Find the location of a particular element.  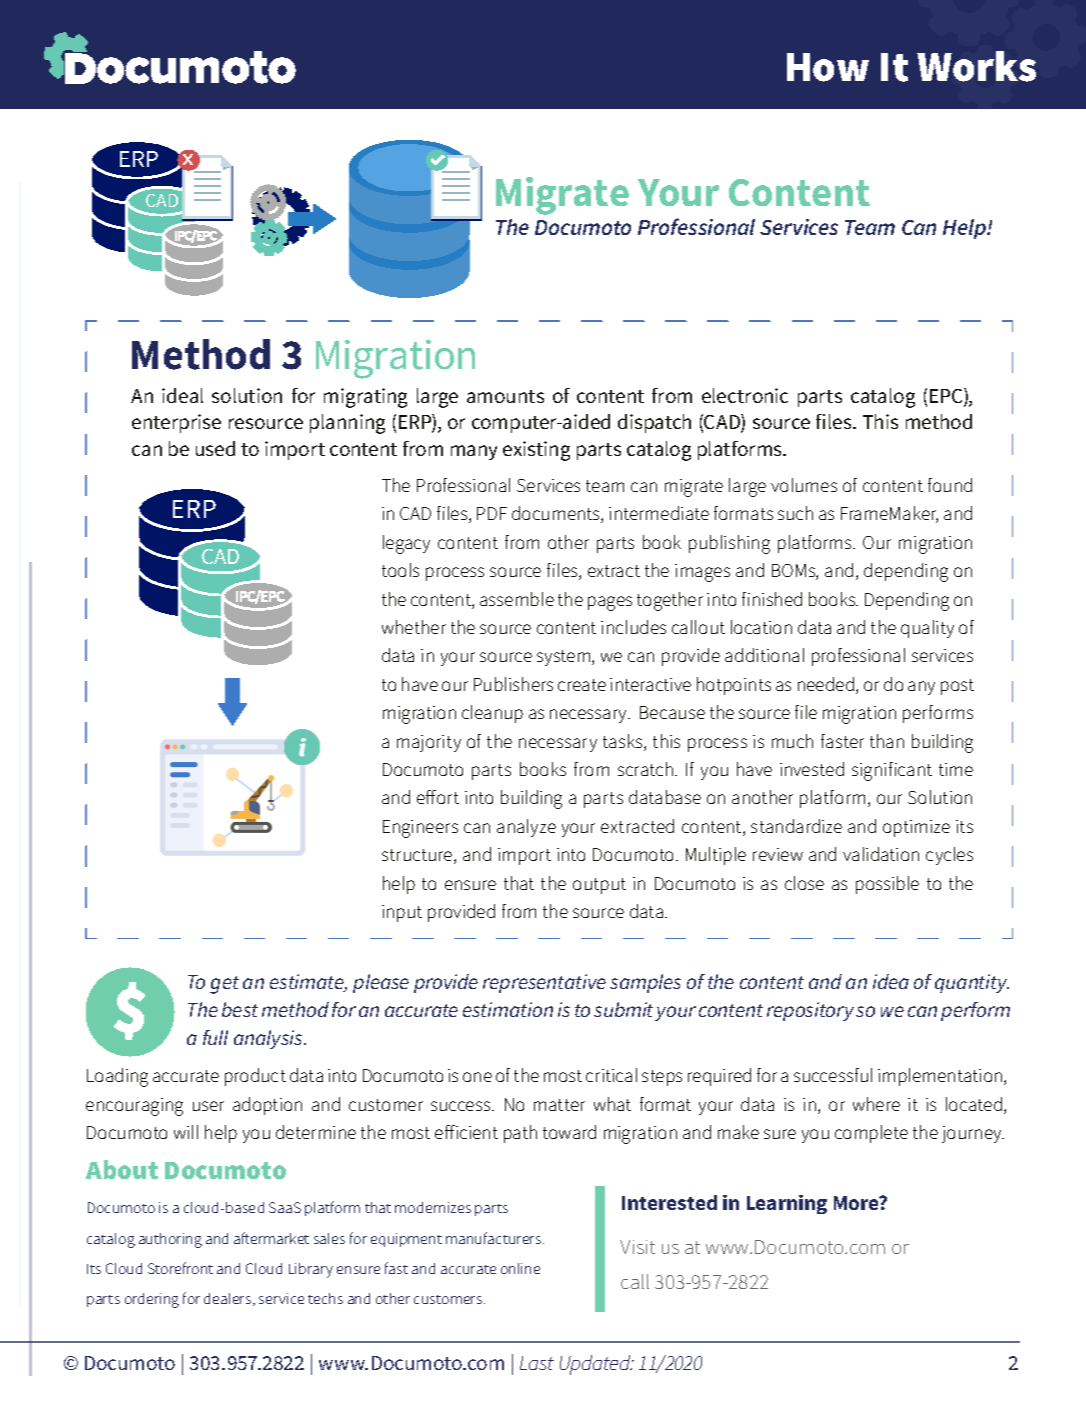

such is located at coordinates (795, 513).
